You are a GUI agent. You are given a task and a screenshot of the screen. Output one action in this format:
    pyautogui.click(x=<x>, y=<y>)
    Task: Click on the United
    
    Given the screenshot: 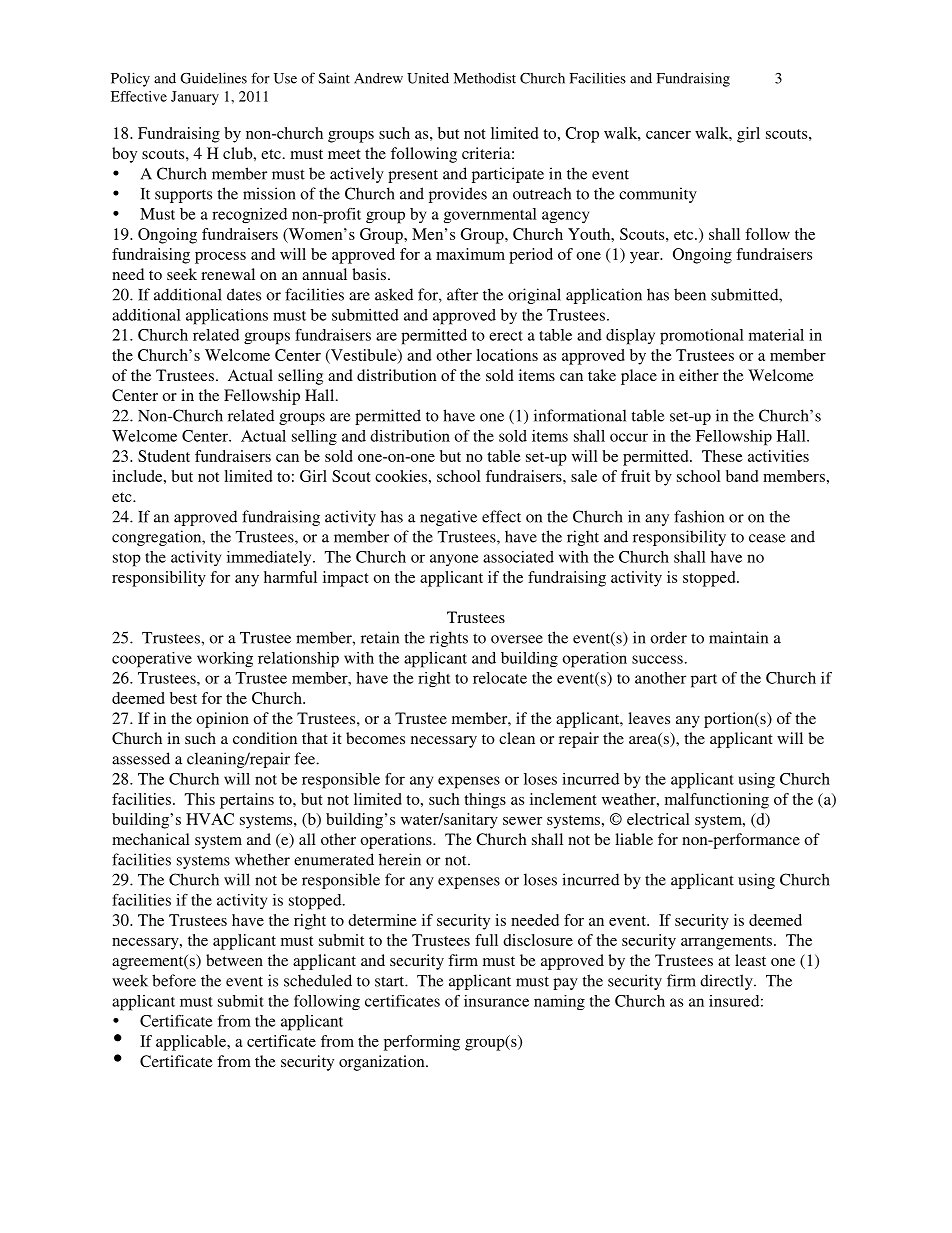 What is the action you would take?
    pyautogui.click(x=428, y=78)
